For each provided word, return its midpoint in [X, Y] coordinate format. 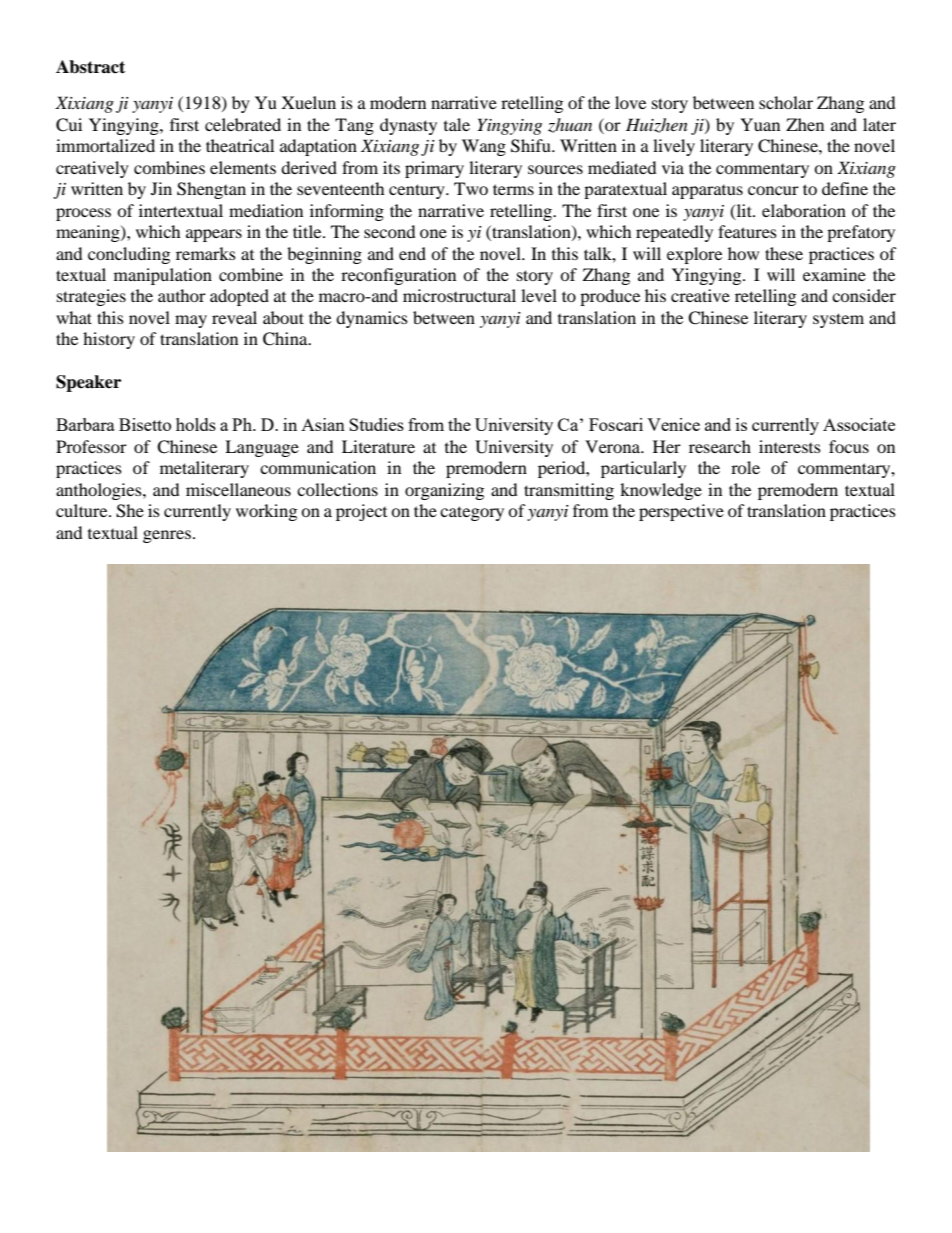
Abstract [90, 67]
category [472, 513]
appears [214, 235]
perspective [681, 512]
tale [457, 124]
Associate [859, 424]
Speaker [88, 383]
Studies [376, 424]
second [390, 231]
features [747, 231]
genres [167, 536]
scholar [786, 102]
